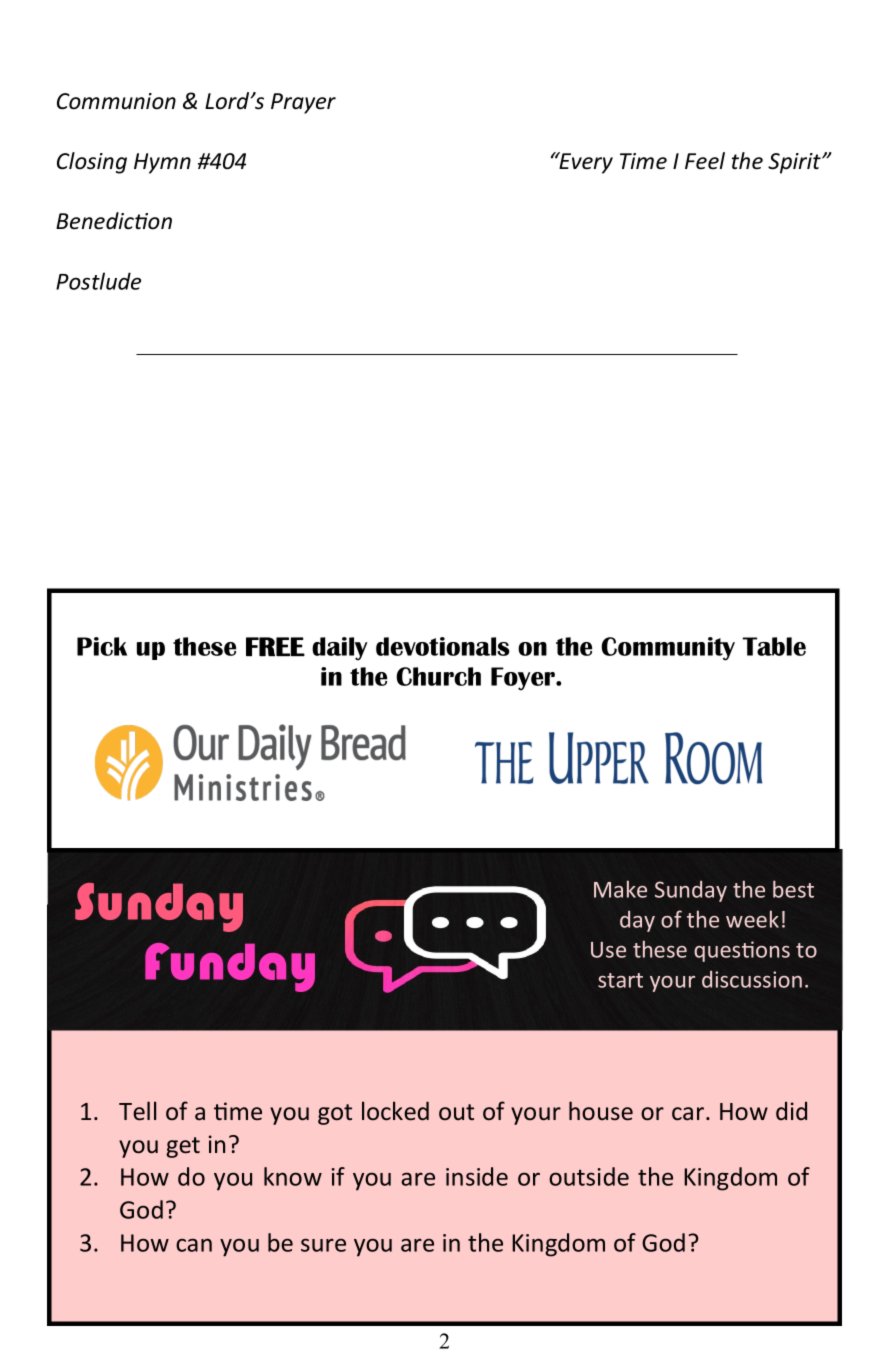 The width and height of the screenshot is (889, 1372). I want to click on Feel, so click(705, 161).
